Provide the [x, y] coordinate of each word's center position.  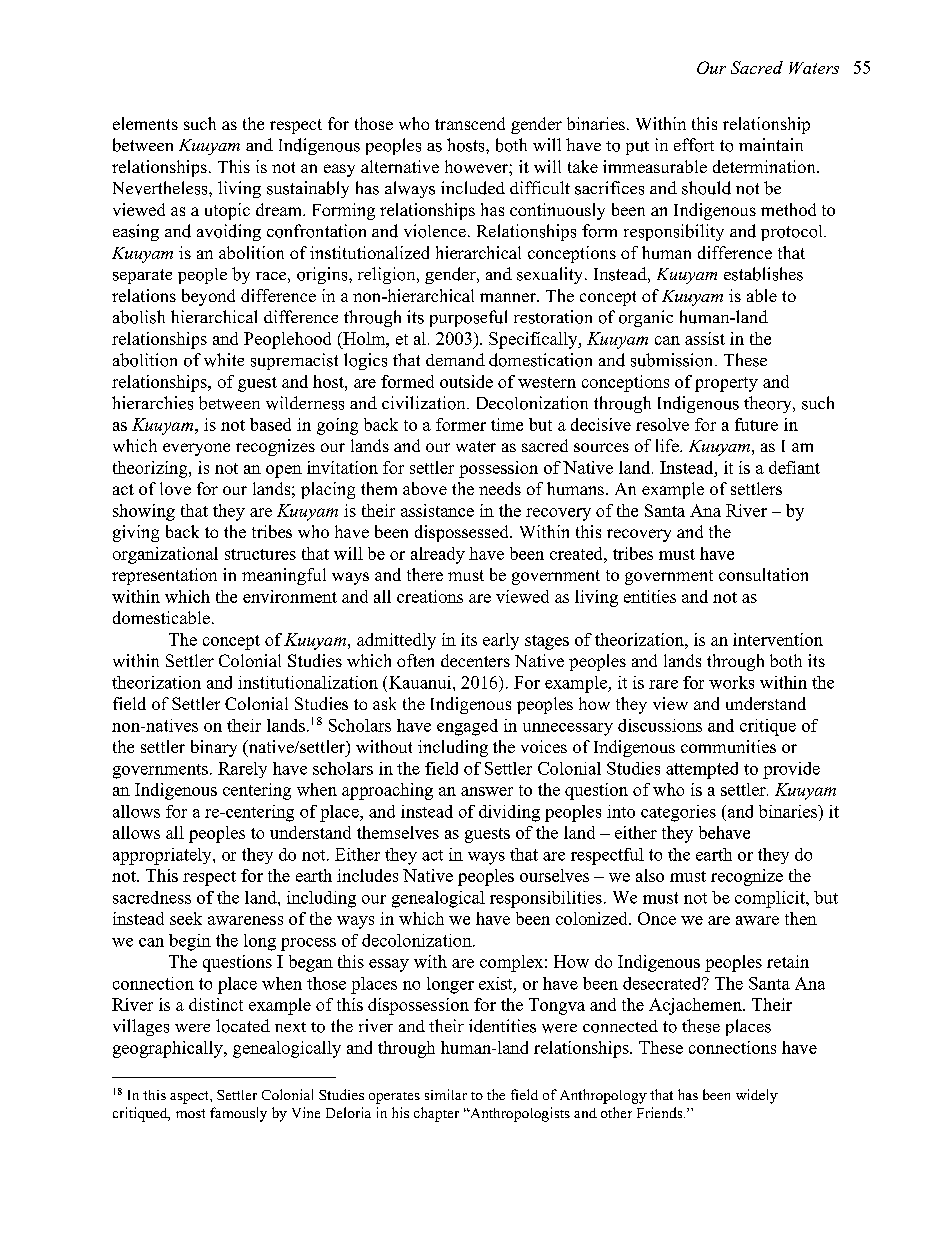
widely [757, 1096]
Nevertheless [161, 188]
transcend [470, 123]
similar [446, 1094]
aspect [190, 1097]
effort [694, 145]
